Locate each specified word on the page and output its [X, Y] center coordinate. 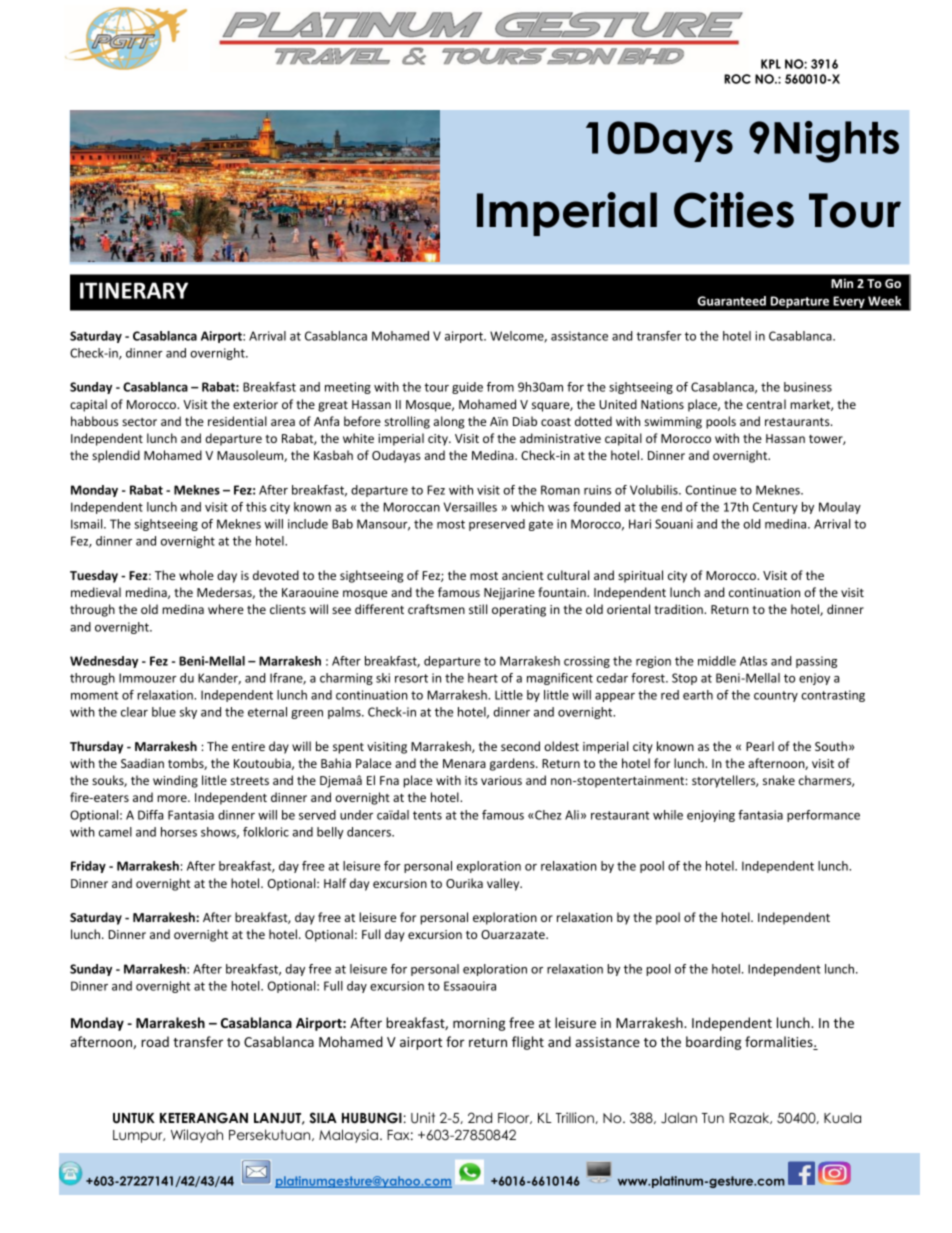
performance [823, 816]
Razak [750, 1118]
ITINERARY [134, 290]
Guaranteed [732, 301]
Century [775, 508]
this [256, 507]
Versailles [470, 507]
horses [179, 832]
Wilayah [197, 1136]
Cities [734, 210]
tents [427, 815]
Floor [515, 1118]
